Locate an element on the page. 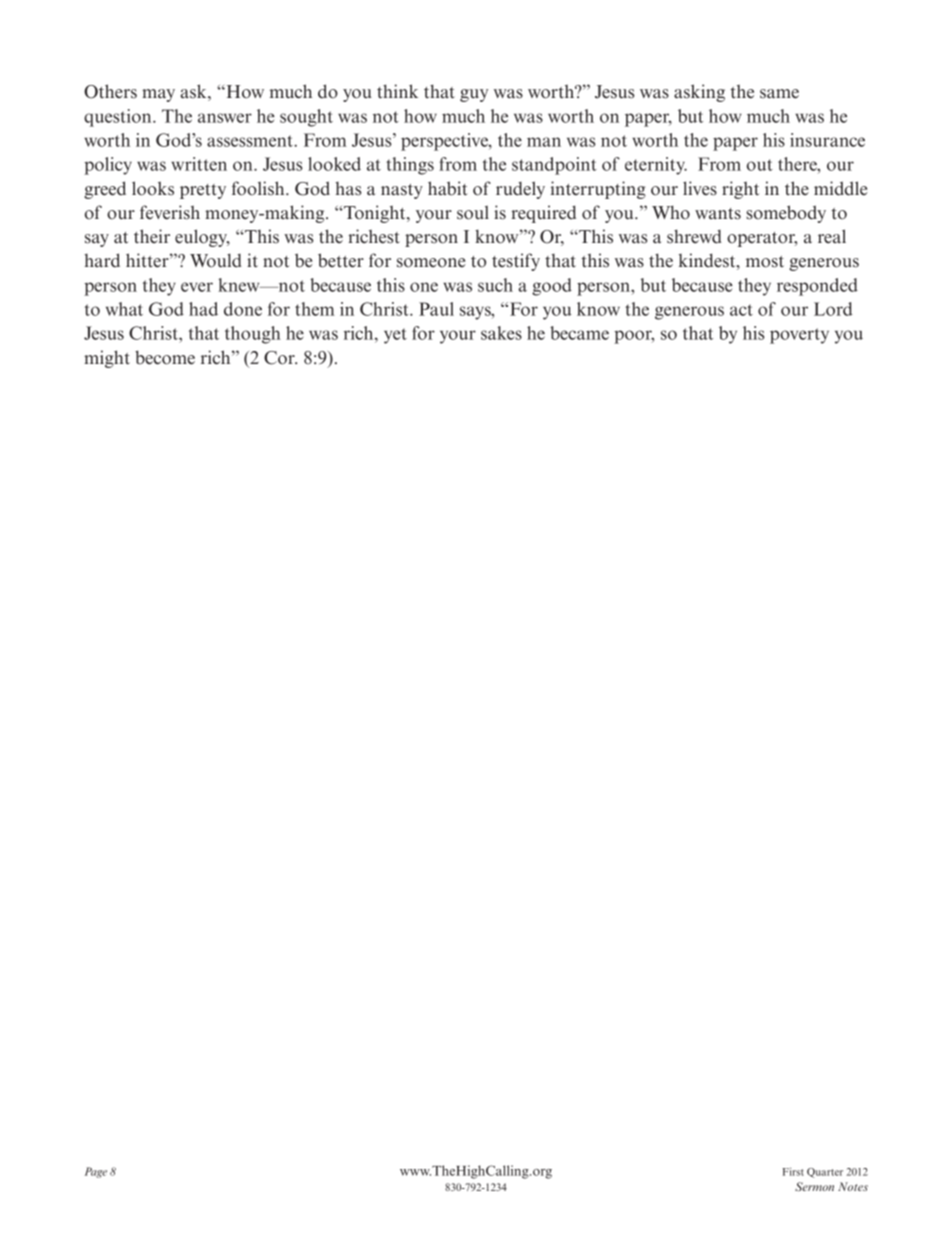 The width and height of the image is (952, 1233). sakes is located at coordinates (501, 333).
